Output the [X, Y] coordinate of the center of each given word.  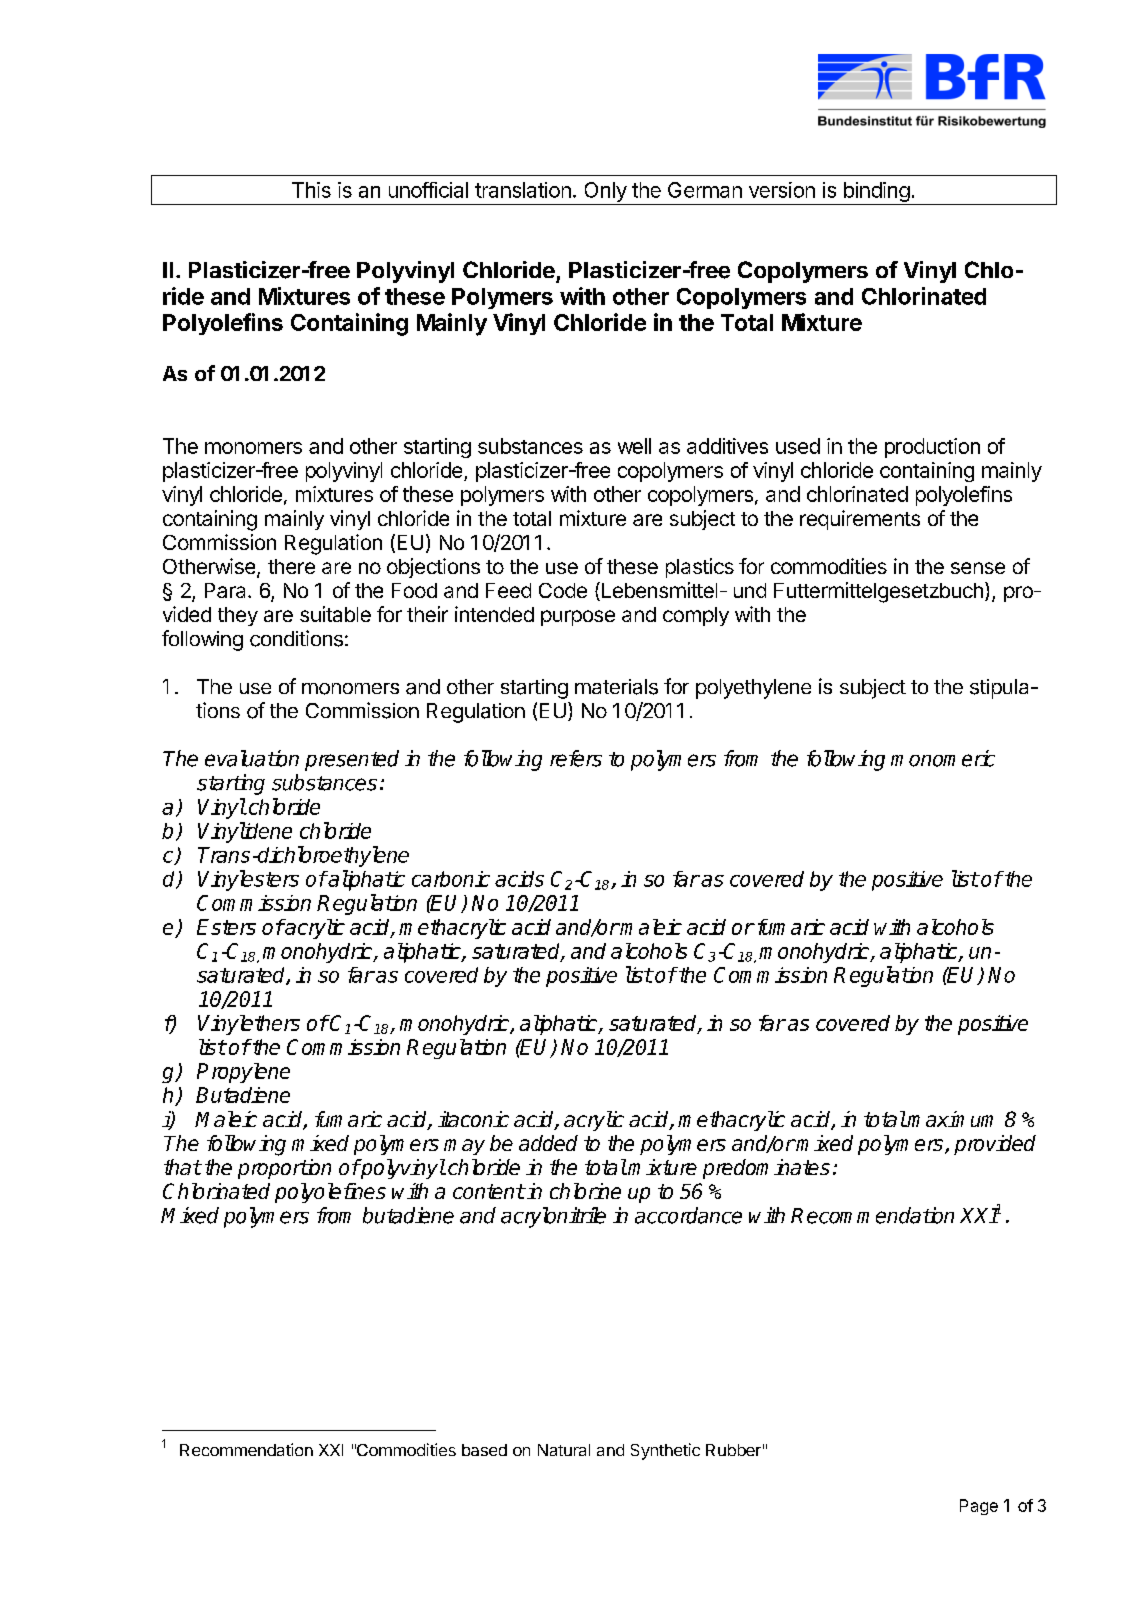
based [484, 1450]
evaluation [252, 758]
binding [876, 193]
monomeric [943, 758]
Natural [564, 1450]
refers [576, 758]
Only [606, 192]
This [311, 190]
